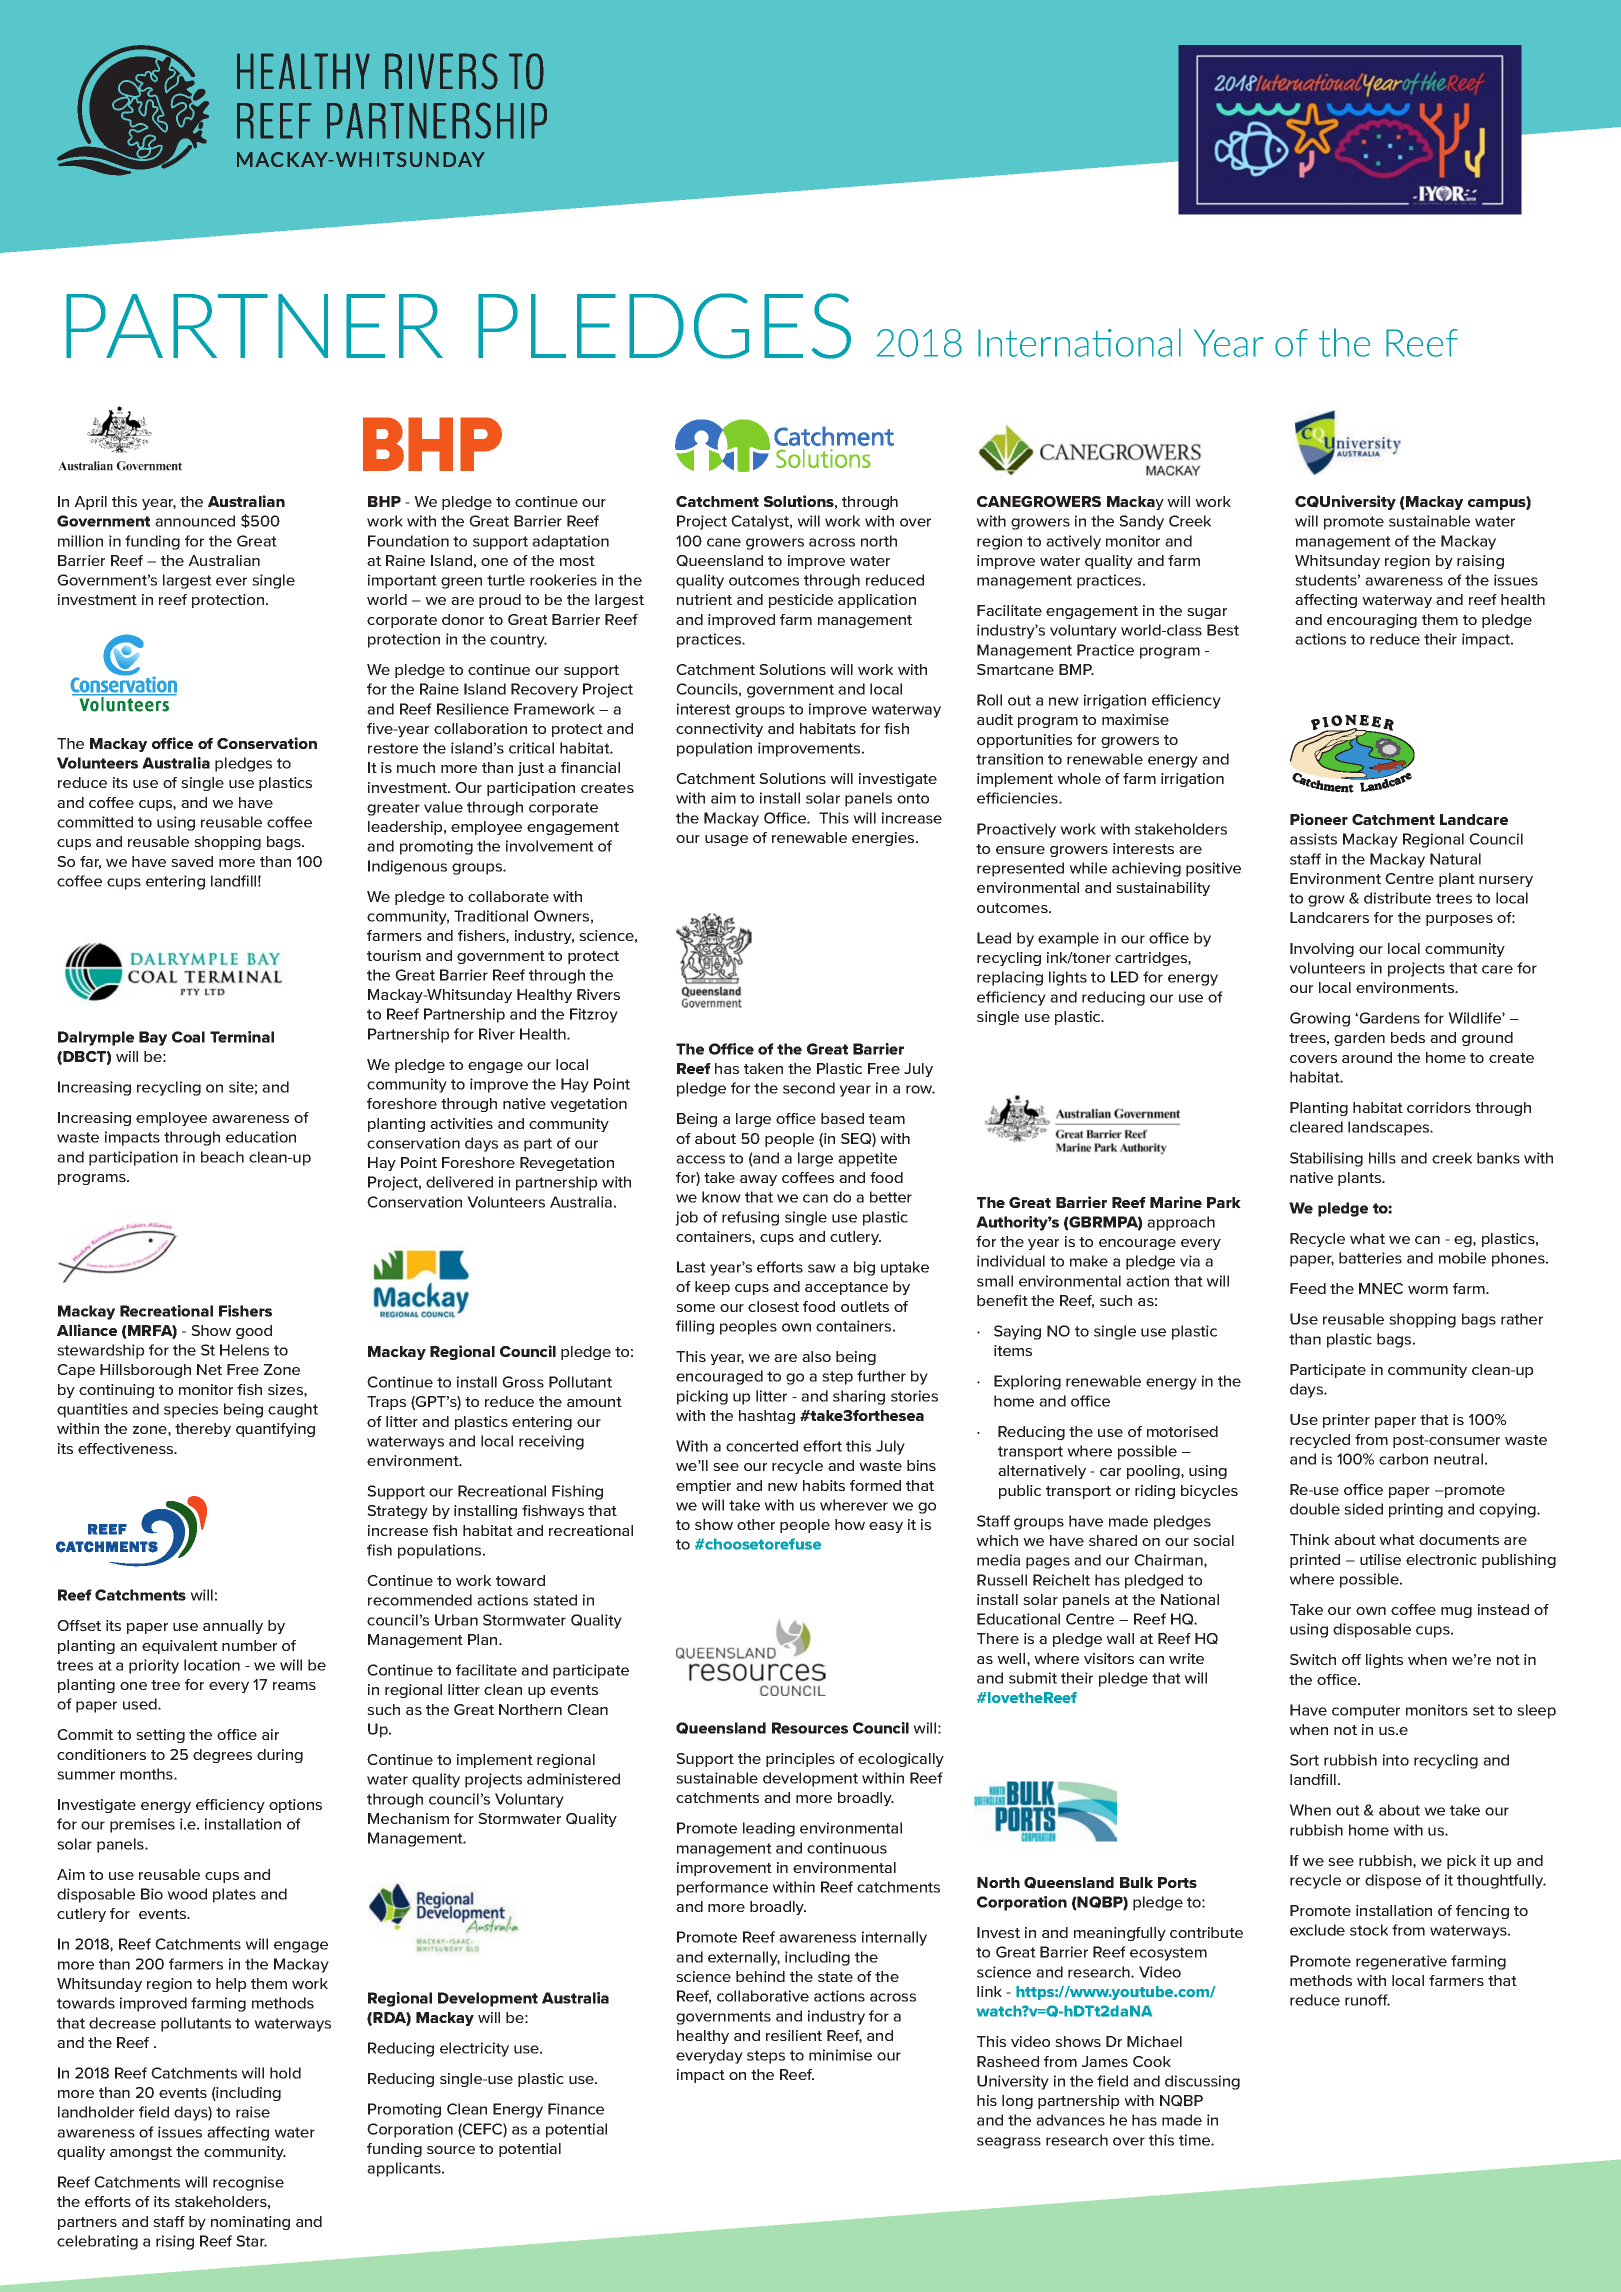  What do you see at coordinates (1372, 621) in the screenshot?
I see `encouraging` at bounding box center [1372, 621].
